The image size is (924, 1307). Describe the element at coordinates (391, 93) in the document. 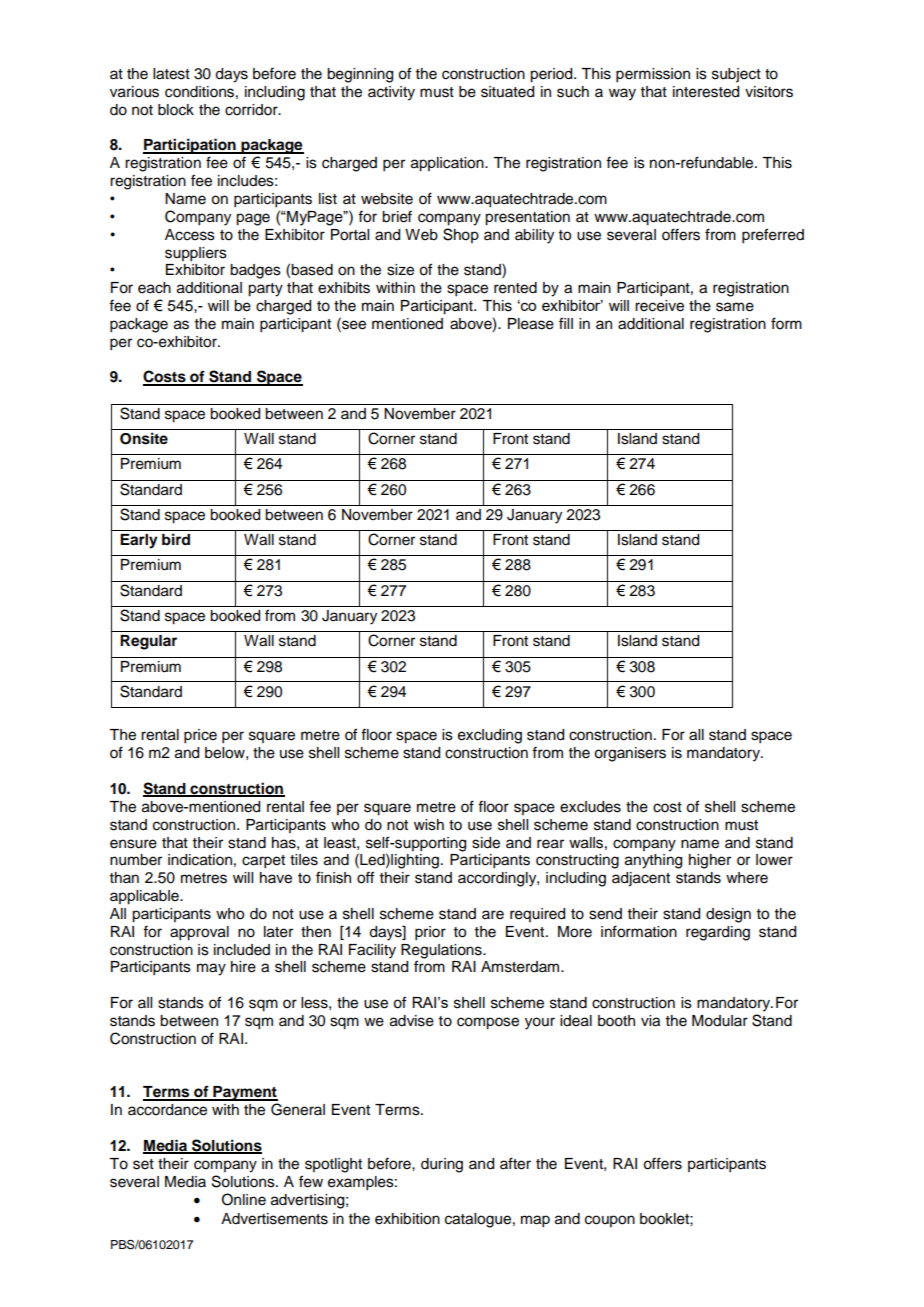

I see `activity` at that location.
